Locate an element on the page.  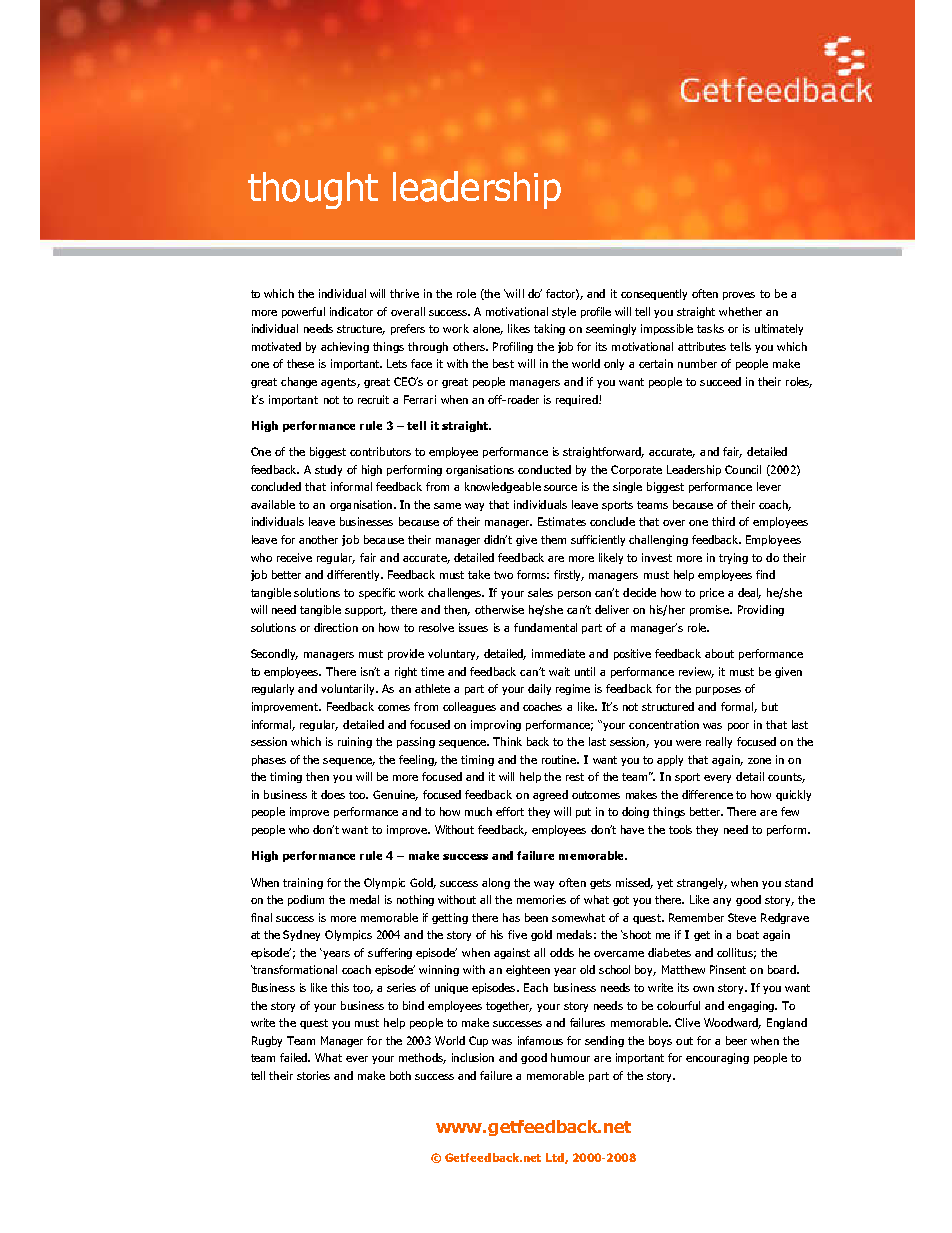
thought is located at coordinates (313, 191).
